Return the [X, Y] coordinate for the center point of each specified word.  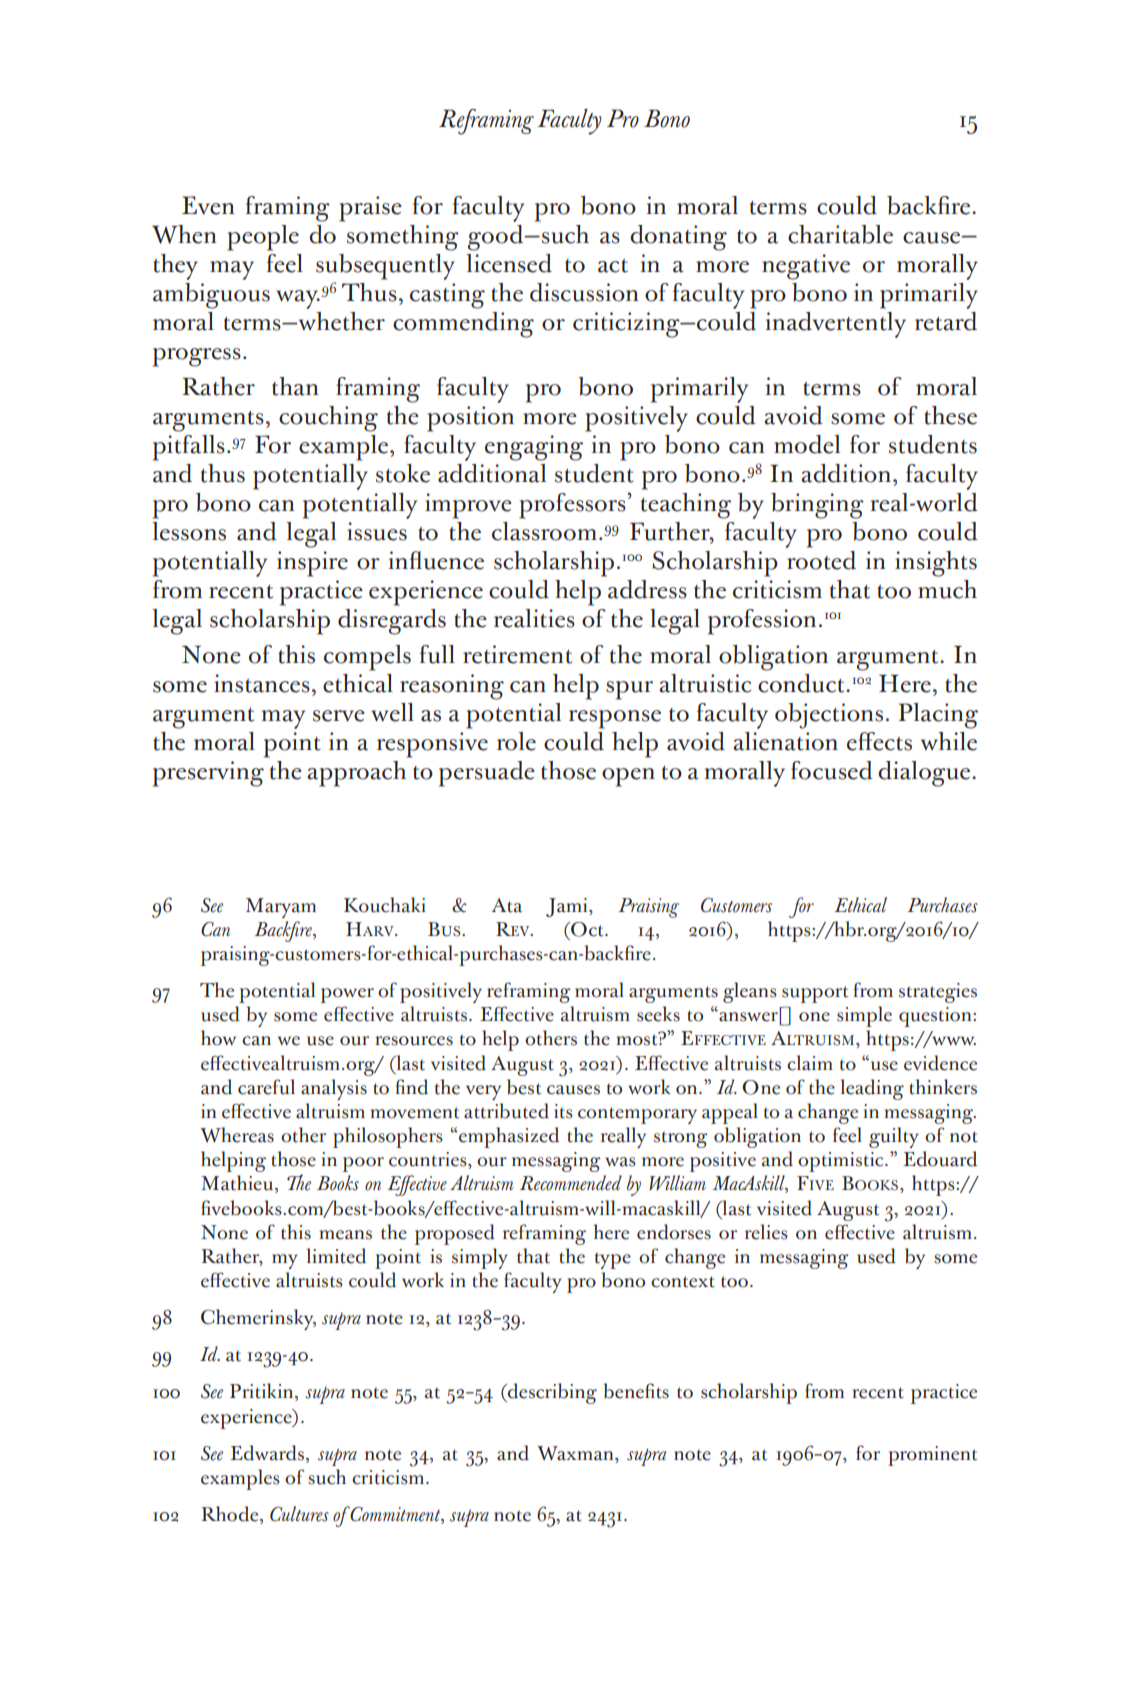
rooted [821, 560]
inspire [312, 564]
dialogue [925, 774]
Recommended [571, 1183]
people [263, 238]
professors [572, 506]
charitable [840, 234]
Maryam [281, 908]
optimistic [842, 1162]
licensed [509, 263]
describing [551, 1393]
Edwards [268, 1454]
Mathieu [237, 1183]
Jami [568, 907]
